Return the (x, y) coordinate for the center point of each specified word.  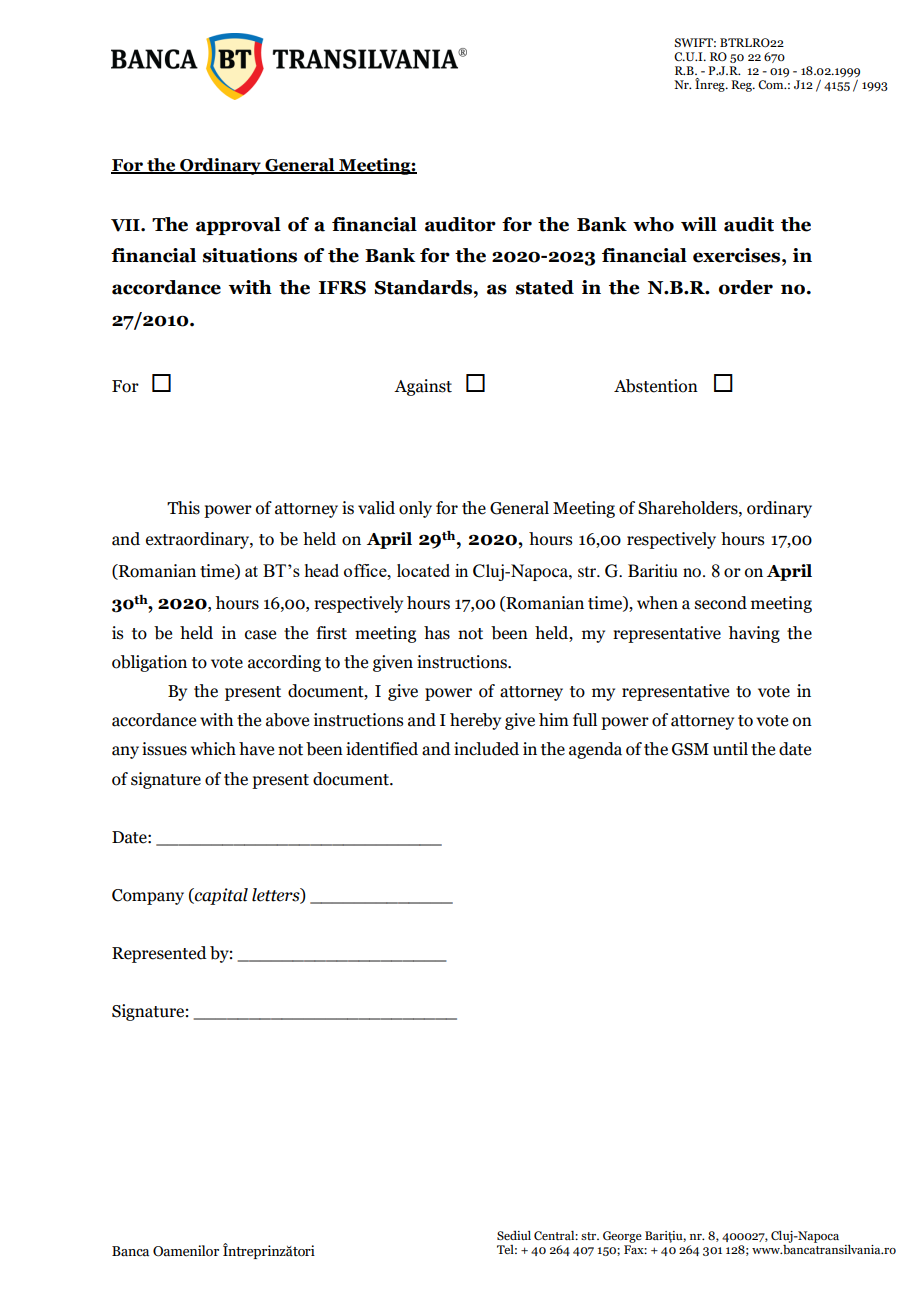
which (213, 749)
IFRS (342, 288)
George (622, 1237)
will (699, 224)
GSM (690, 749)
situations (250, 255)
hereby (475, 721)
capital (220, 896)
